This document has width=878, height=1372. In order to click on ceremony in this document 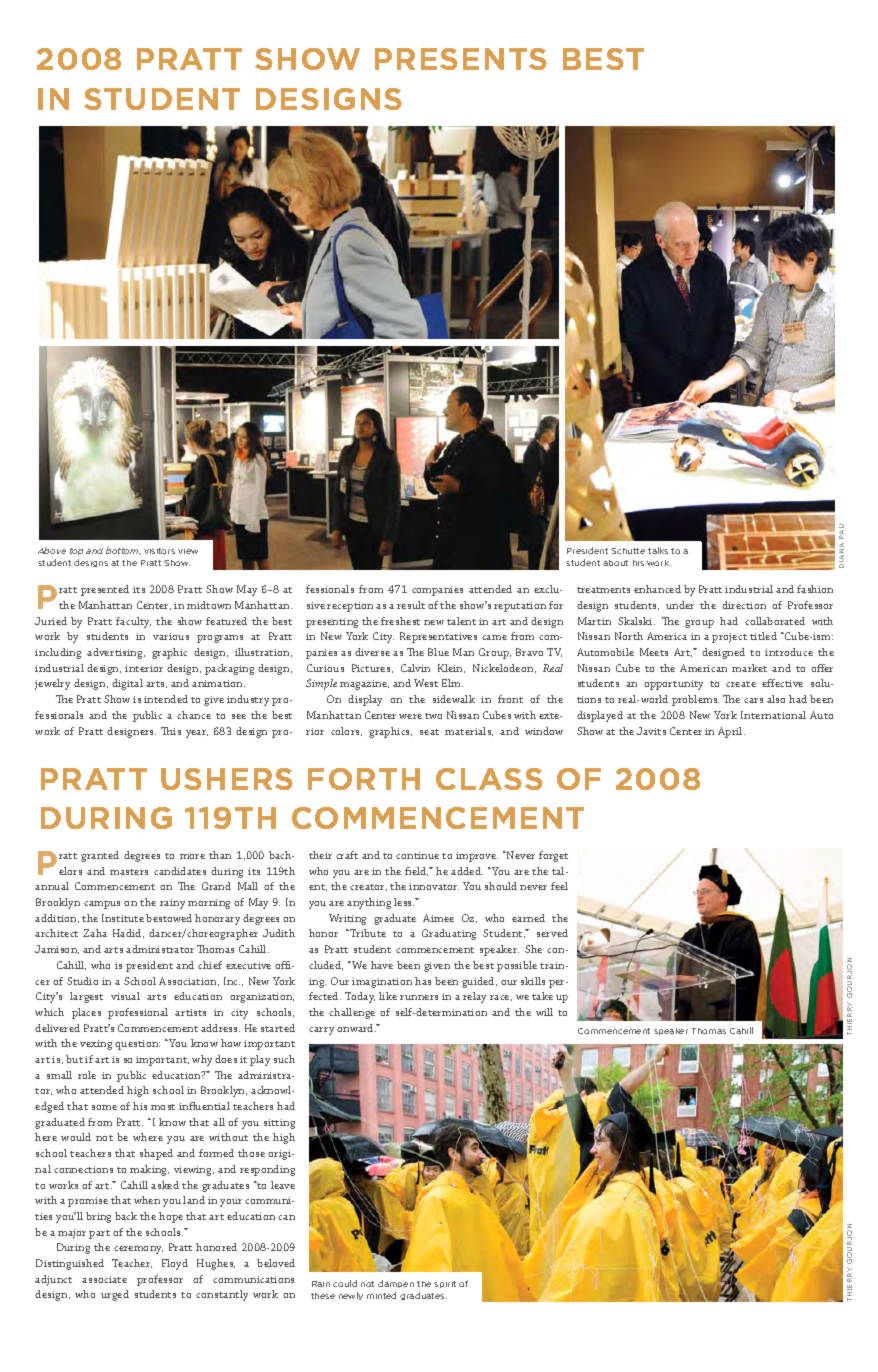, I will do `click(138, 1250)`.
